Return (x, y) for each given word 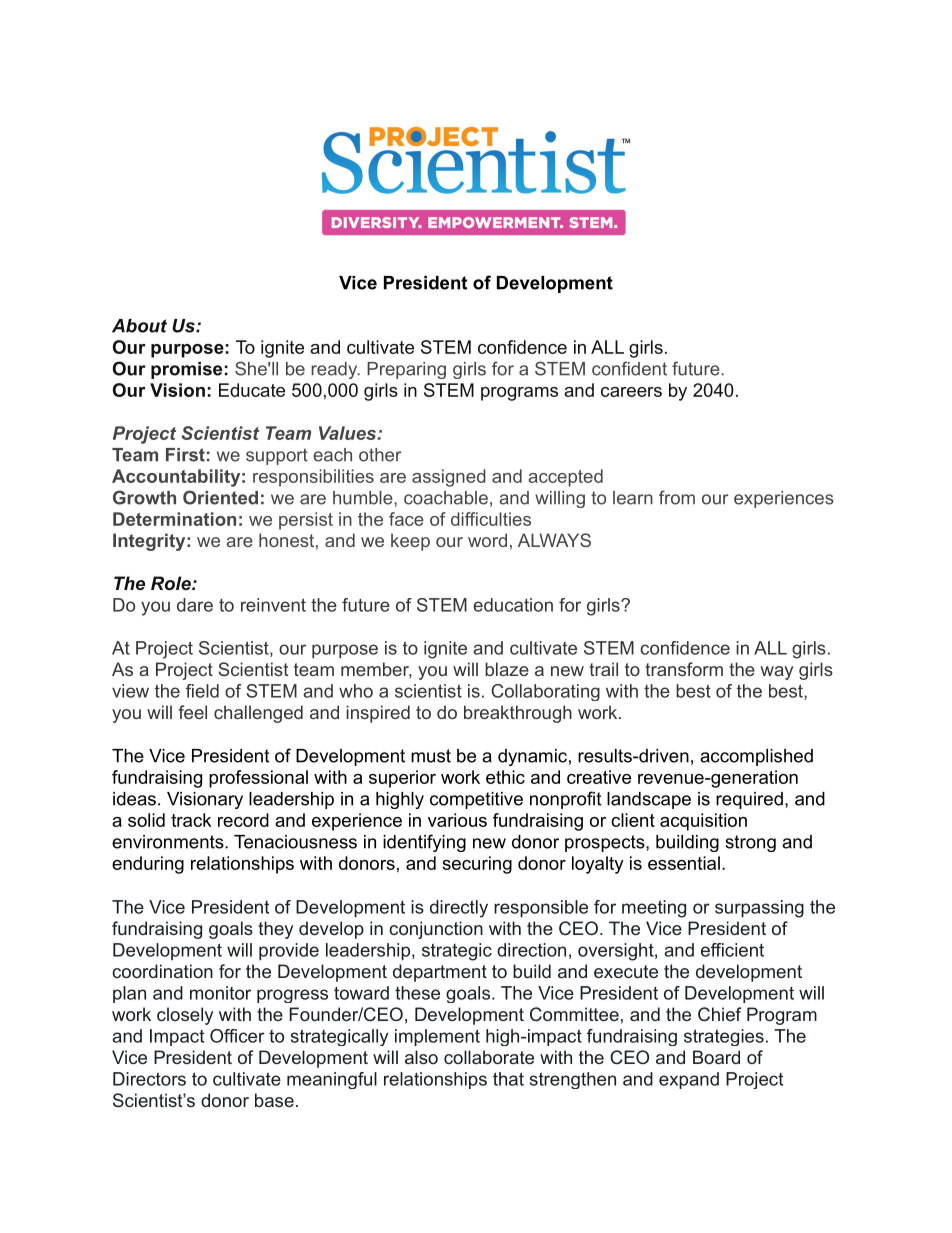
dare (195, 605)
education (513, 605)
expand (689, 1080)
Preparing (406, 370)
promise (186, 370)
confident (629, 368)
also (421, 1057)
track (191, 820)
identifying (424, 843)
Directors (149, 1079)
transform (684, 669)
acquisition (703, 822)
